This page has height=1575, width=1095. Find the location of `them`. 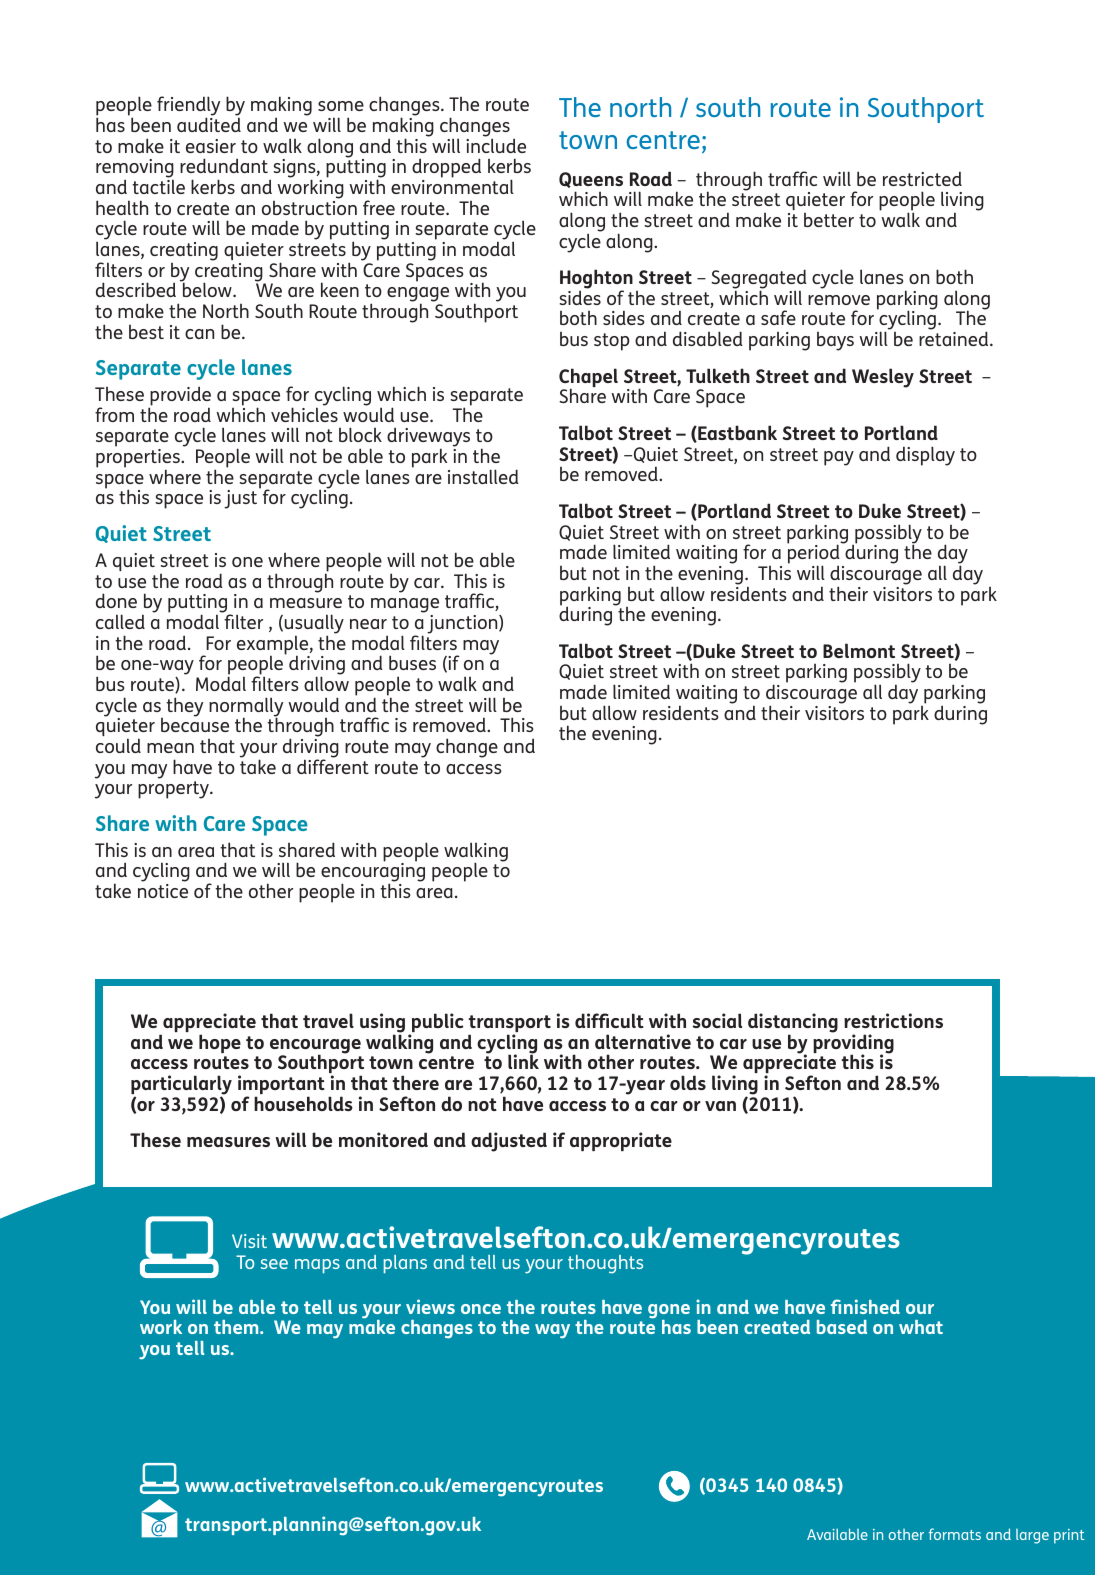

them is located at coordinates (237, 1327).
